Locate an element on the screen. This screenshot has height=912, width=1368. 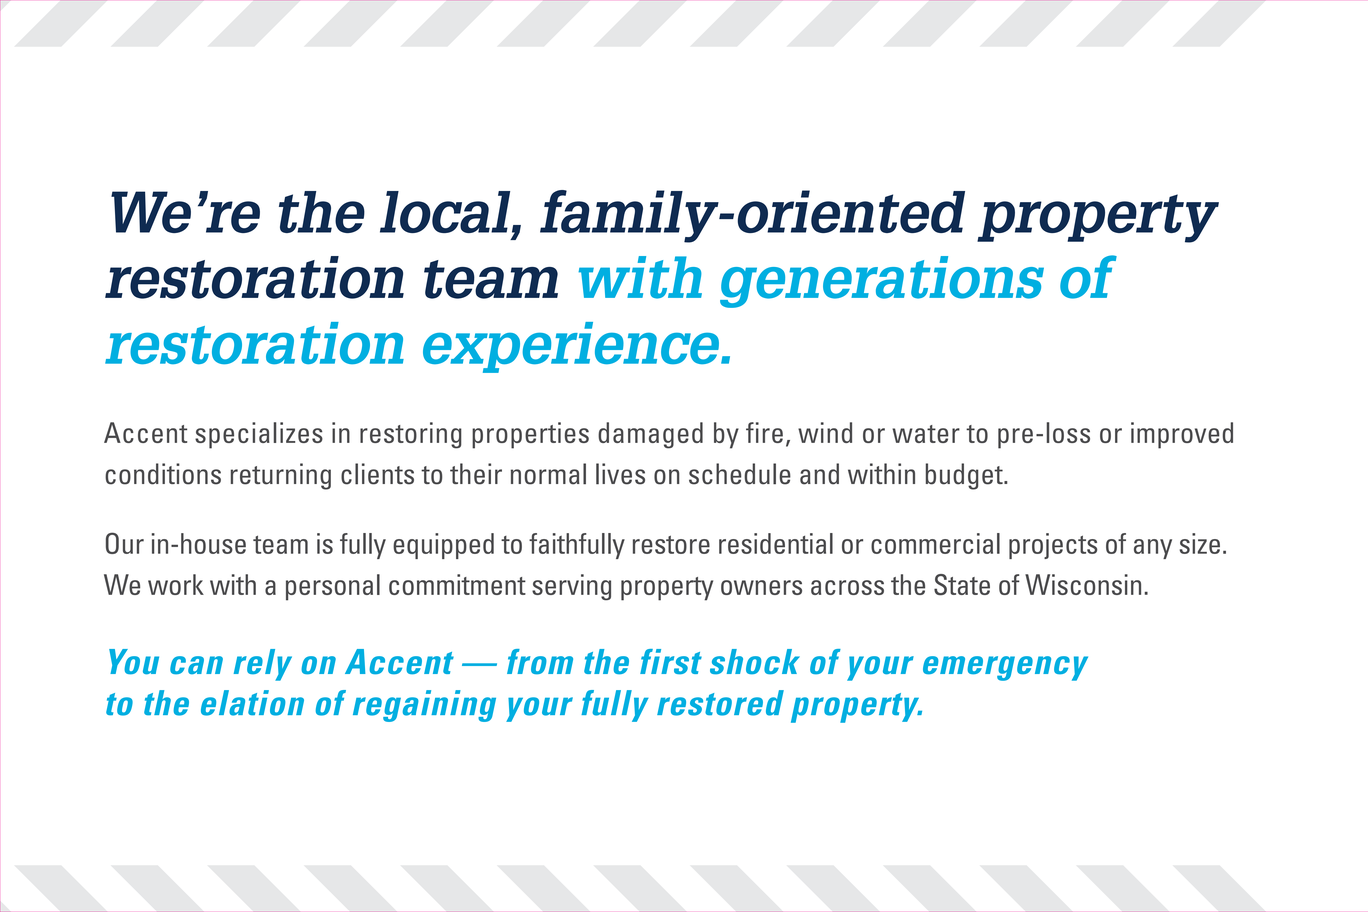
water is located at coordinates (926, 434).
